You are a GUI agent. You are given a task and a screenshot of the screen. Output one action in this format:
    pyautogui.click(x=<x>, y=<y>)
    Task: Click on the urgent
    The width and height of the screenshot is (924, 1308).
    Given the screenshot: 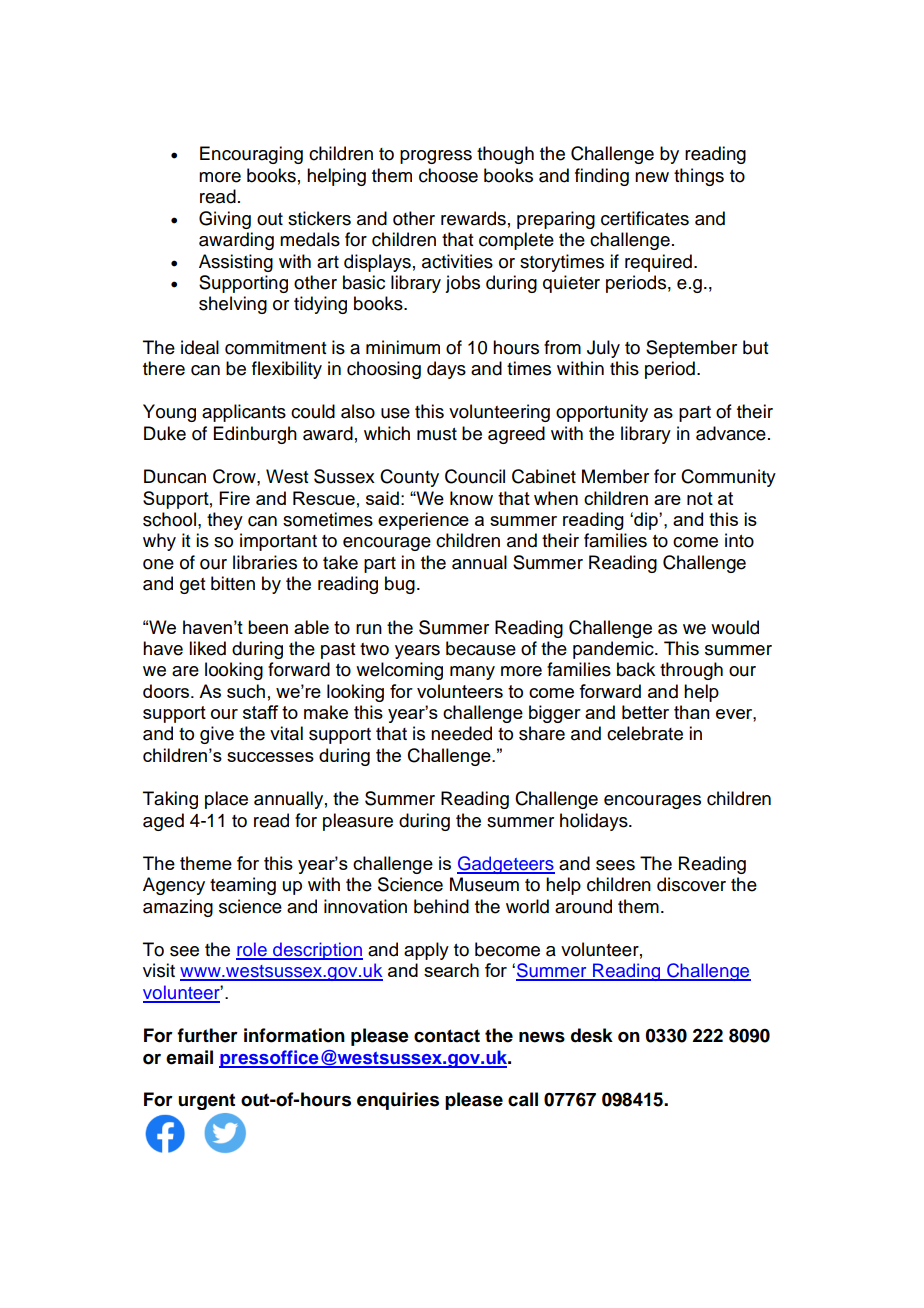 What is the action you would take?
    pyautogui.click(x=206, y=1101)
